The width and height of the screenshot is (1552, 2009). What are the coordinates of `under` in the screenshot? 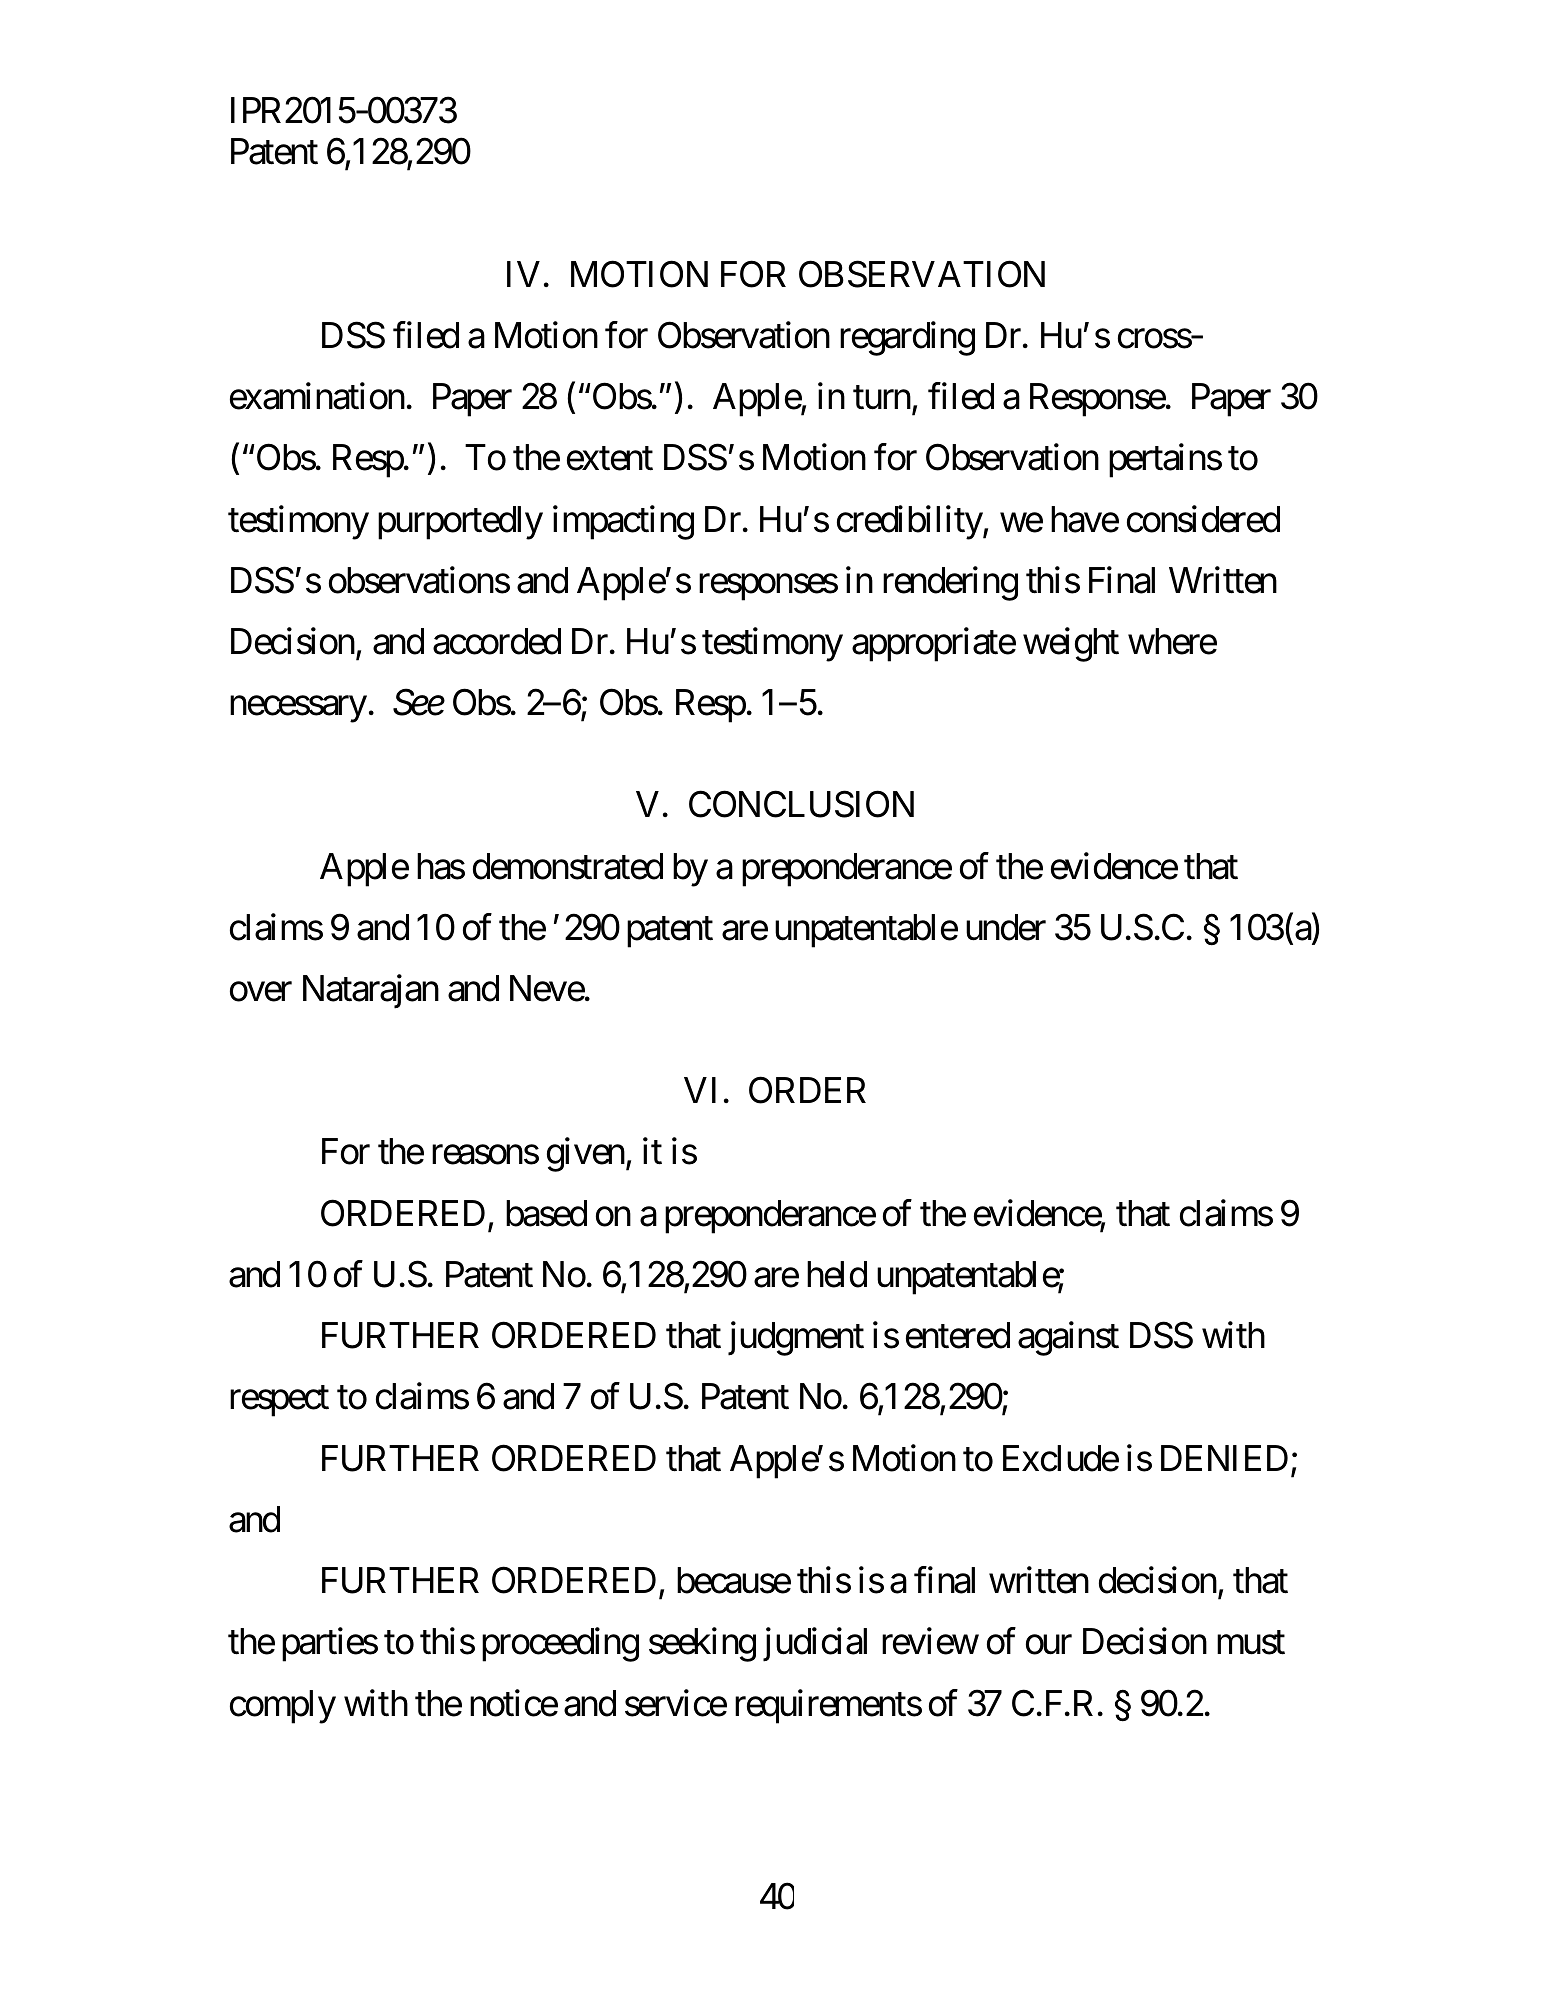 It's located at (1006, 927).
